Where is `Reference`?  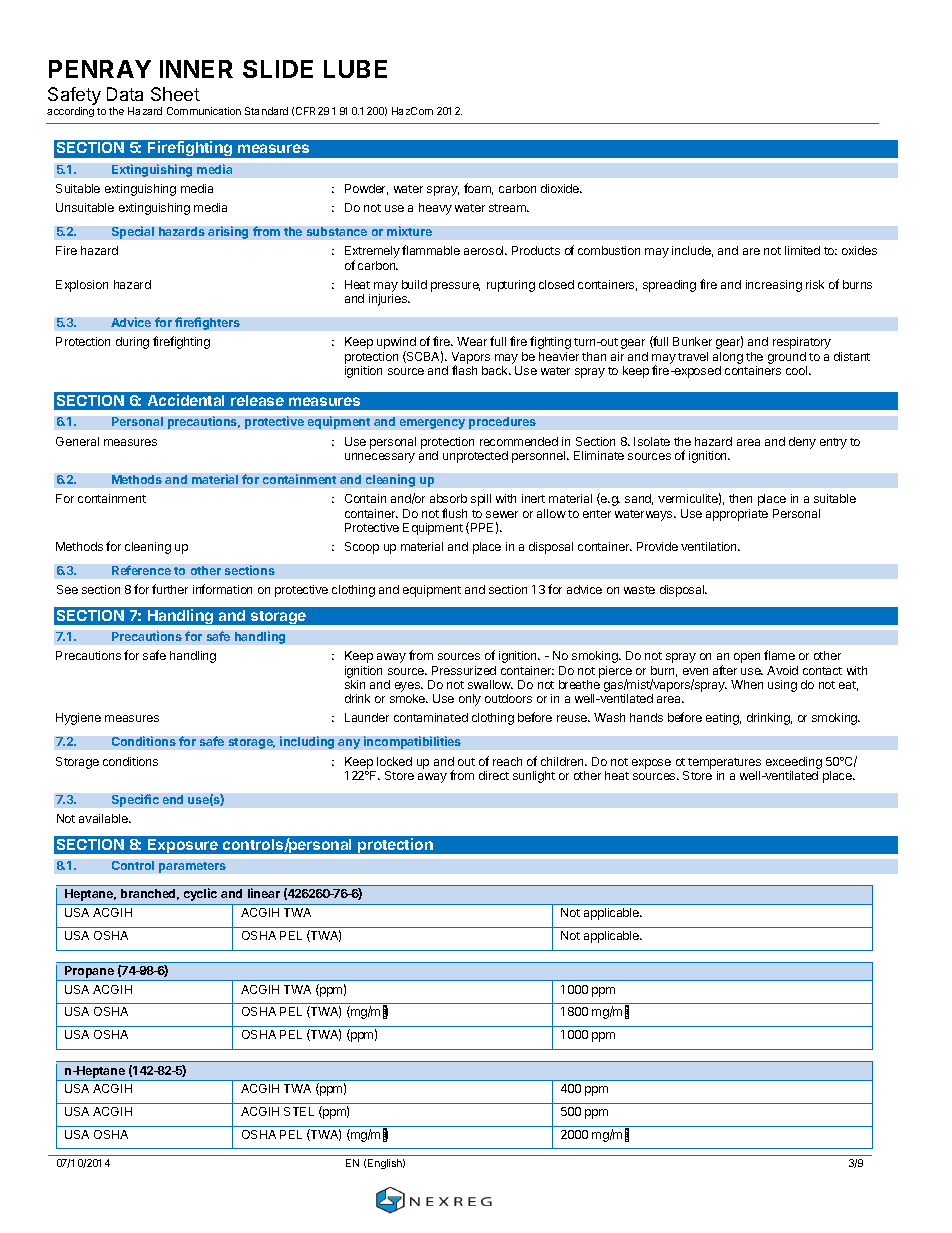
Reference is located at coordinates (141, 570).
